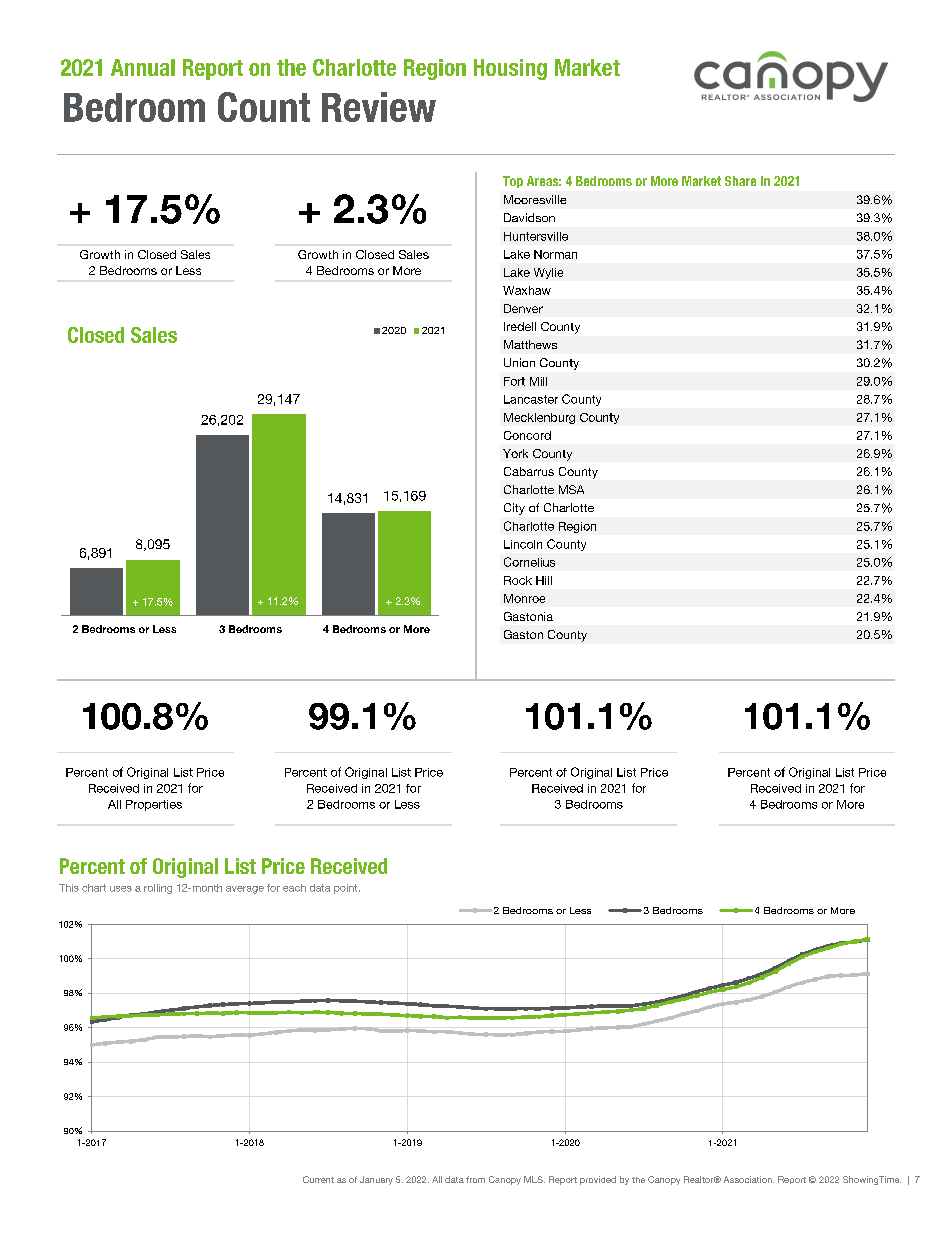  Describe the element at coordinates (318, 1179) in the screenshot. I see `Current` at that location.
